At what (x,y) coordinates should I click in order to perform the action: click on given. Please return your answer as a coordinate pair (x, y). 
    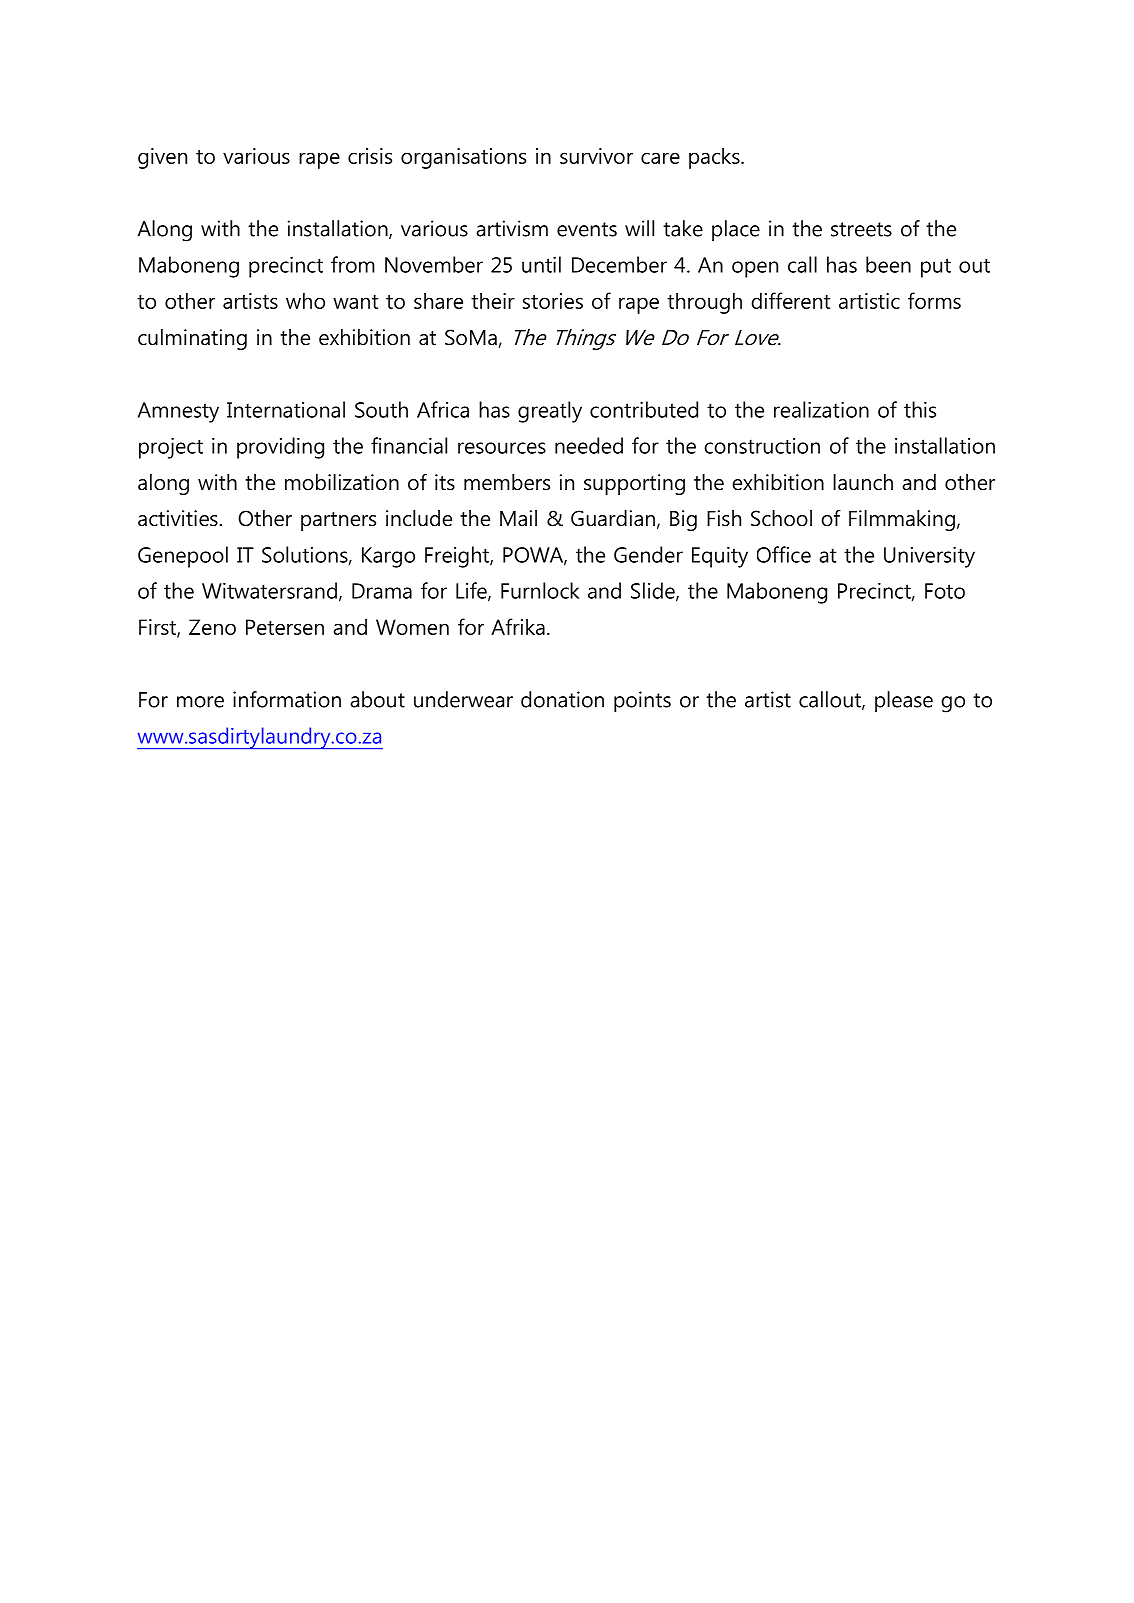
    Looking at the image, I should click on (162, 158).
